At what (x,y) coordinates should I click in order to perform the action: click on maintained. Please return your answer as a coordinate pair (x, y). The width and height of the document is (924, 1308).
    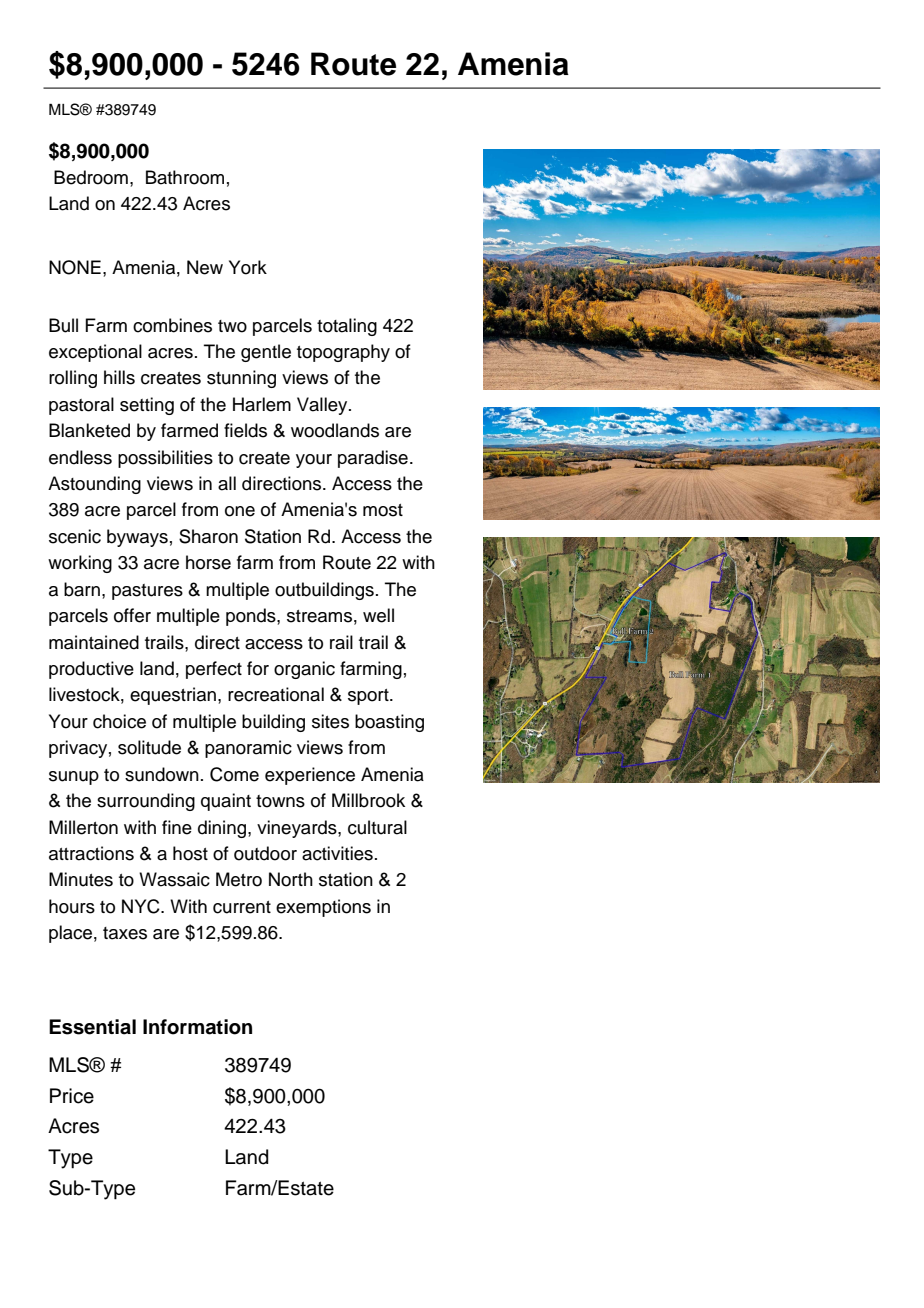
    Looking at the image, I should click on (94, 642).
